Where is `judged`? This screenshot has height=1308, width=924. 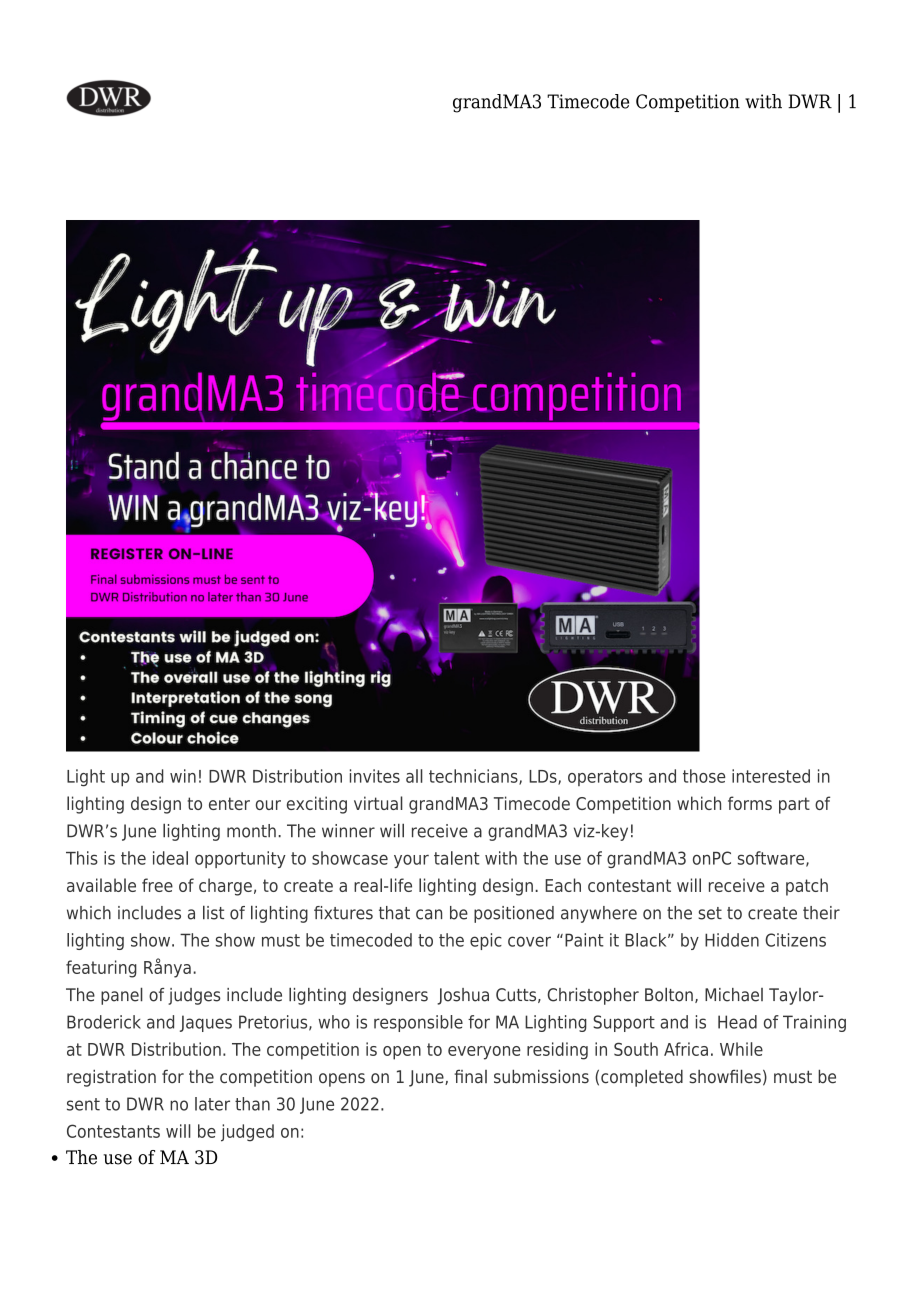 judged is located at coordinates (247, 1133).
